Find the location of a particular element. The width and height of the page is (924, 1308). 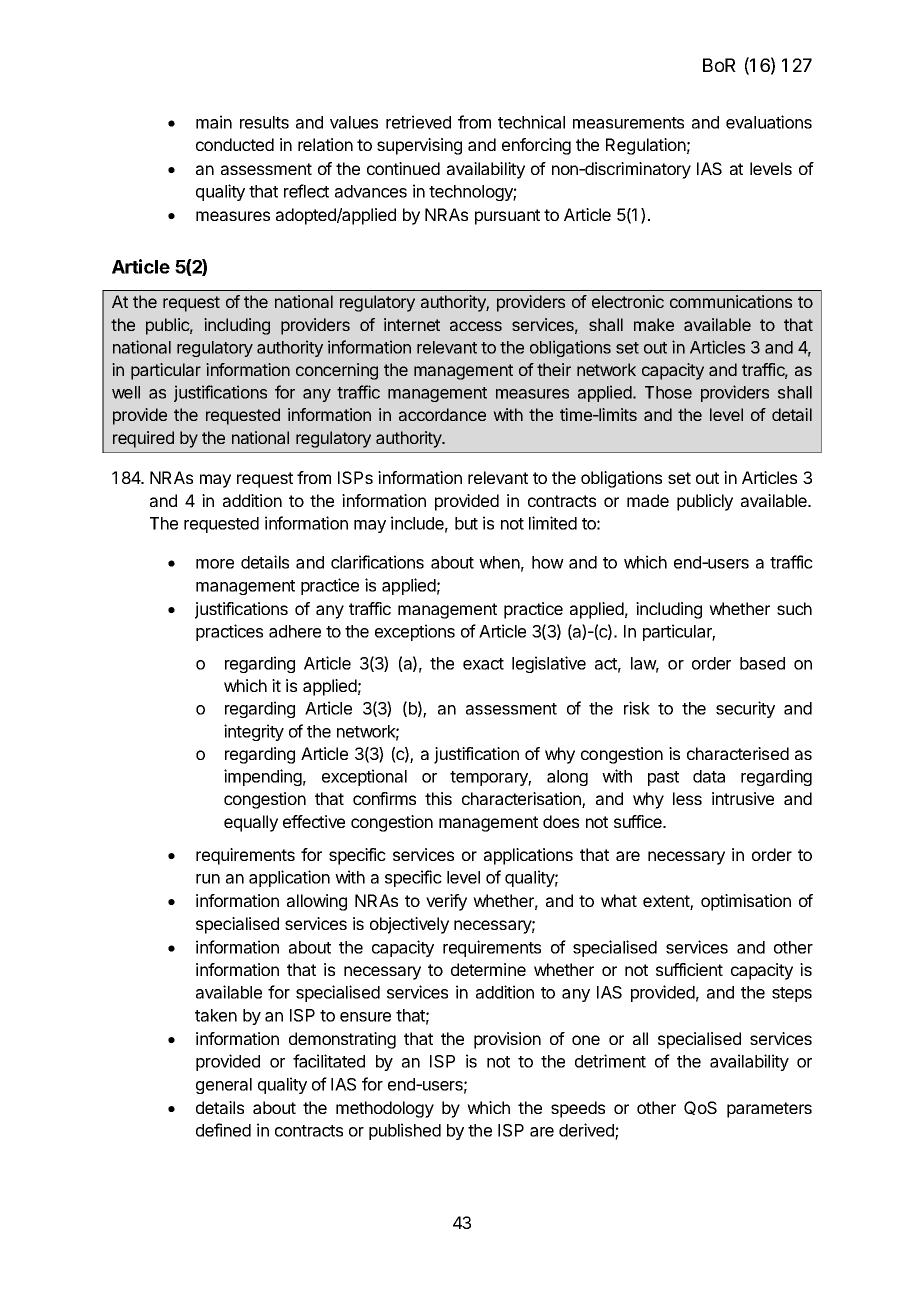

conducted is located at coordinates (235, 144).
